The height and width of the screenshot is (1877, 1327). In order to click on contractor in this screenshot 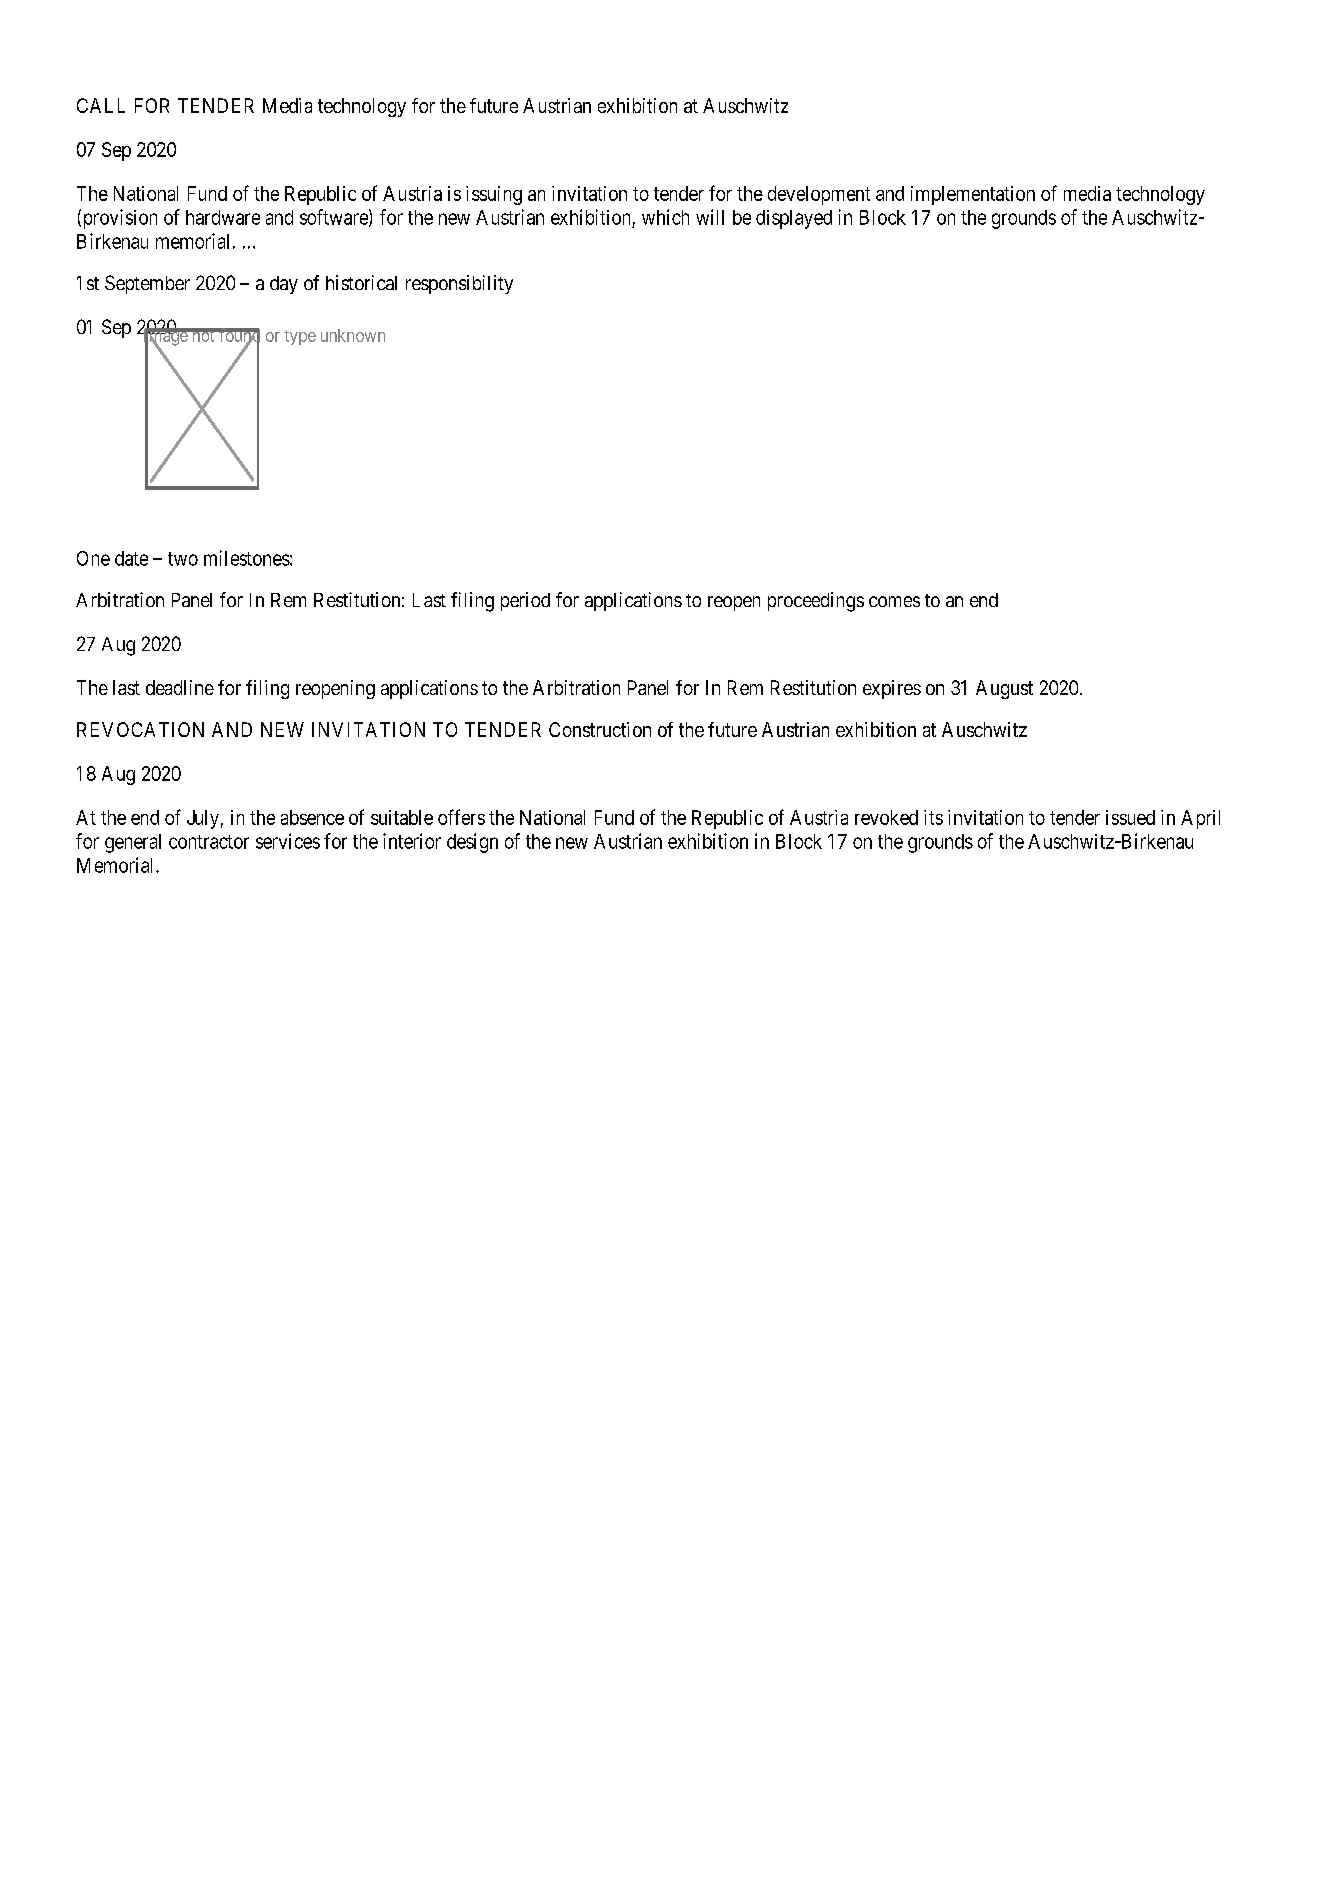, I will do `click(209, 842)`.
